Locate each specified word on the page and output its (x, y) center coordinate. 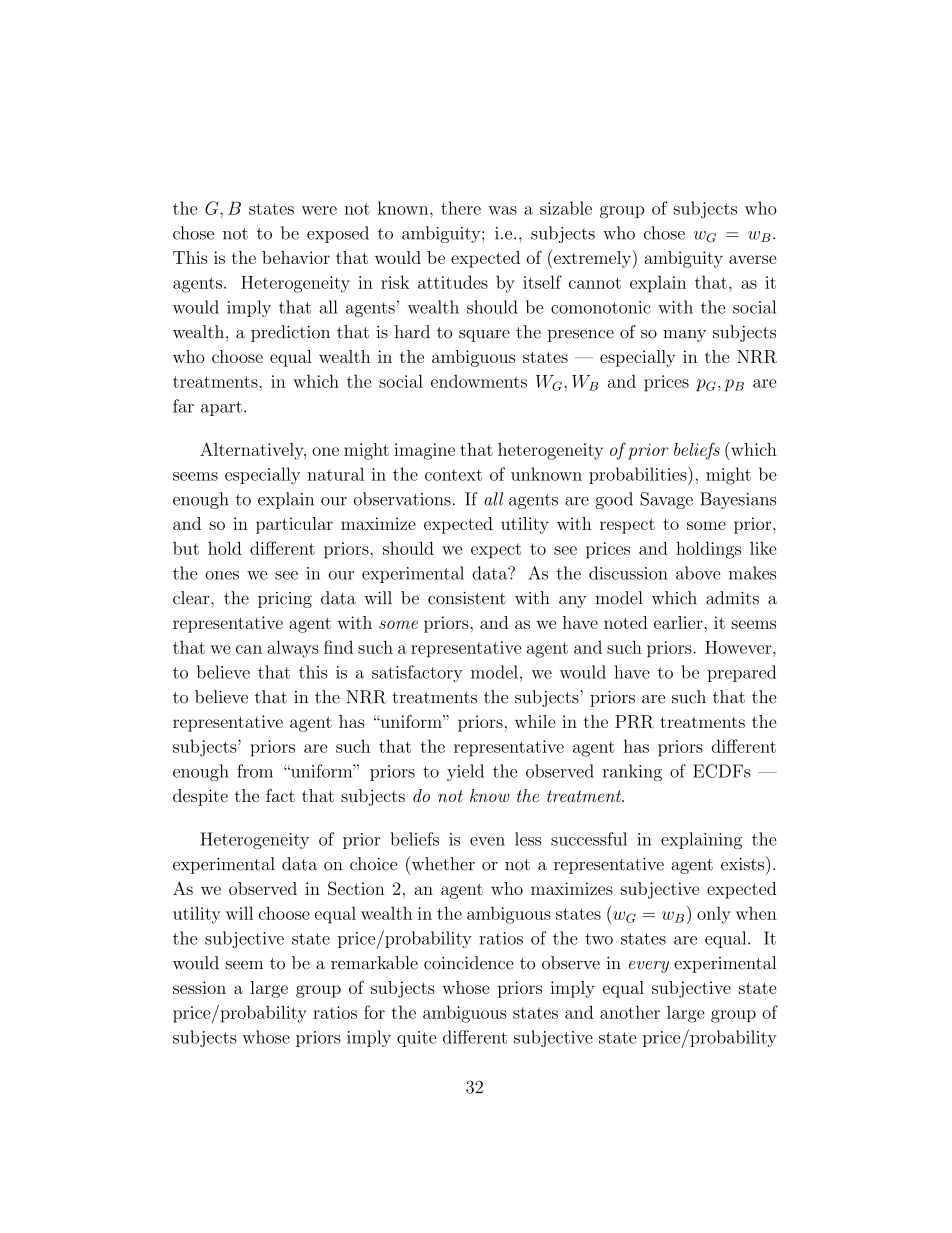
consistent (467, 598)
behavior (296, 257)
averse (753, 259)
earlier (678, 622)
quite (417, 1039)
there (461, 208)
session (199, 987)
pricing (285, 600)
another (630, 1012)
